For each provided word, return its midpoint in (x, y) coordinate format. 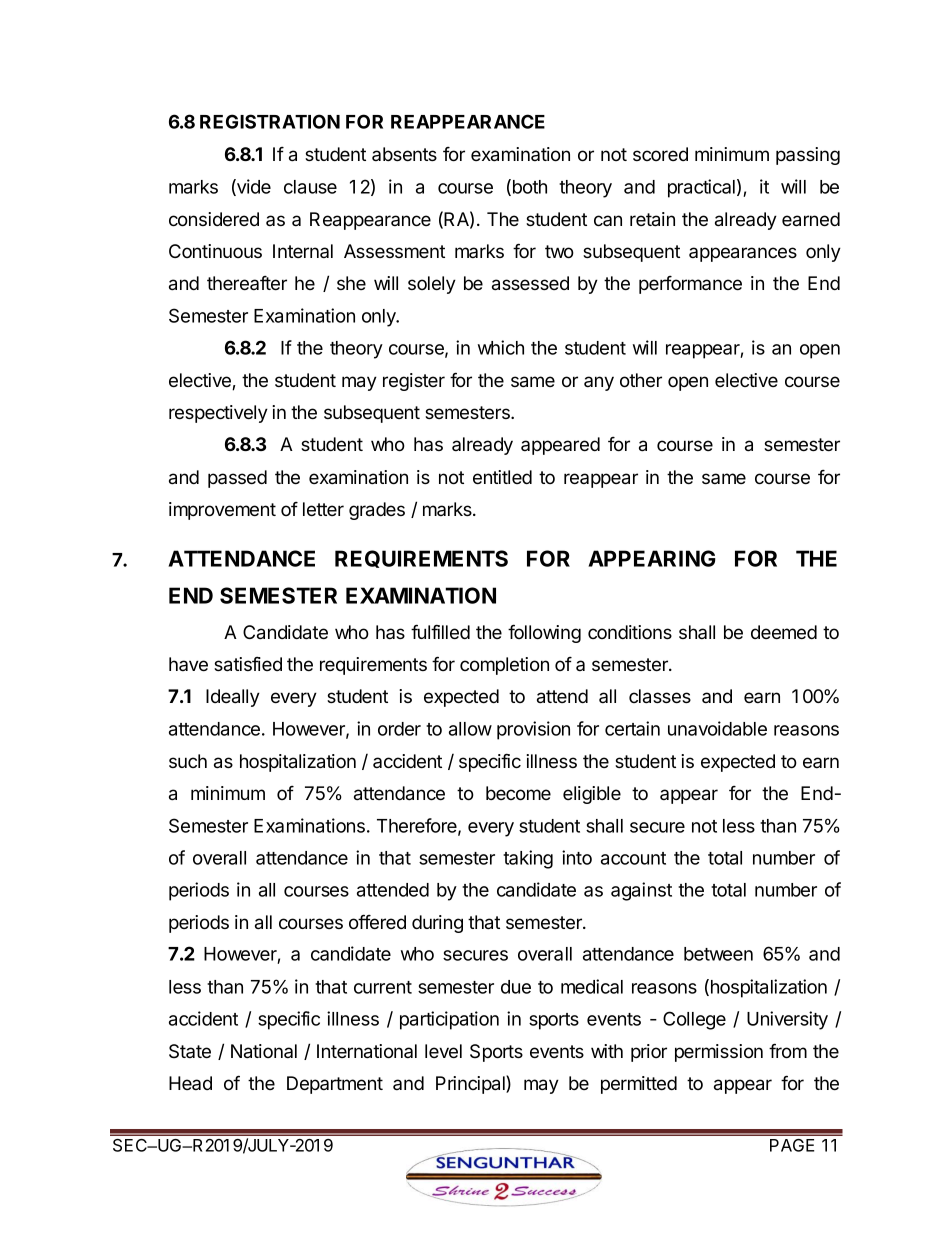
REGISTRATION (270, 121)
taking (528, 859)
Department (335, 1085)
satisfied (248, 664)
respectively (218, 414)
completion (504, 666)
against (641, 891)
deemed (784, 632)
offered (377, 922)
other (641, 380)
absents (404, 154)
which (501, 347)
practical (701, 188)
